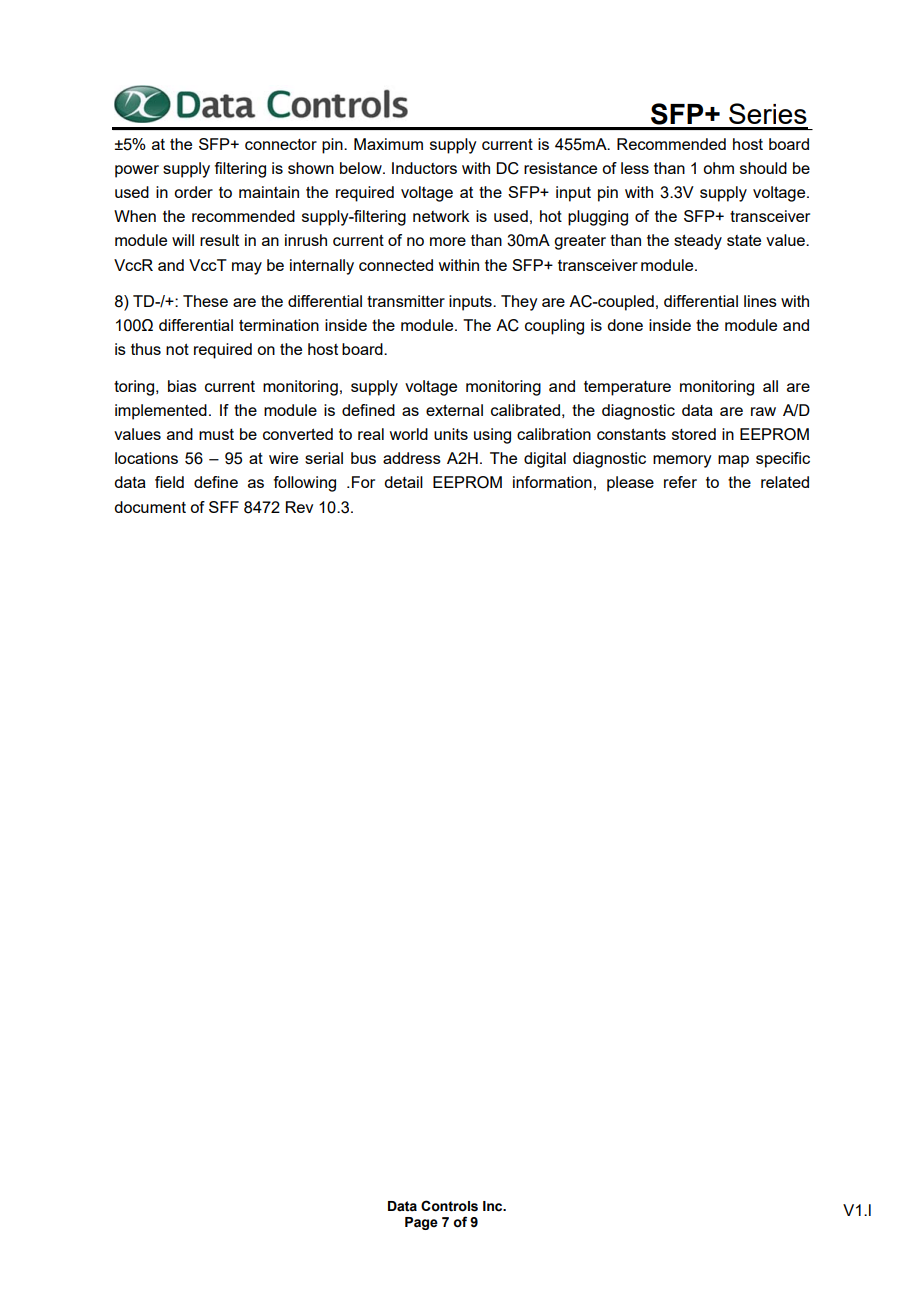  Describe the element at coordinates (449, 1206) in the screenshot. I see `Controls` at that location.
